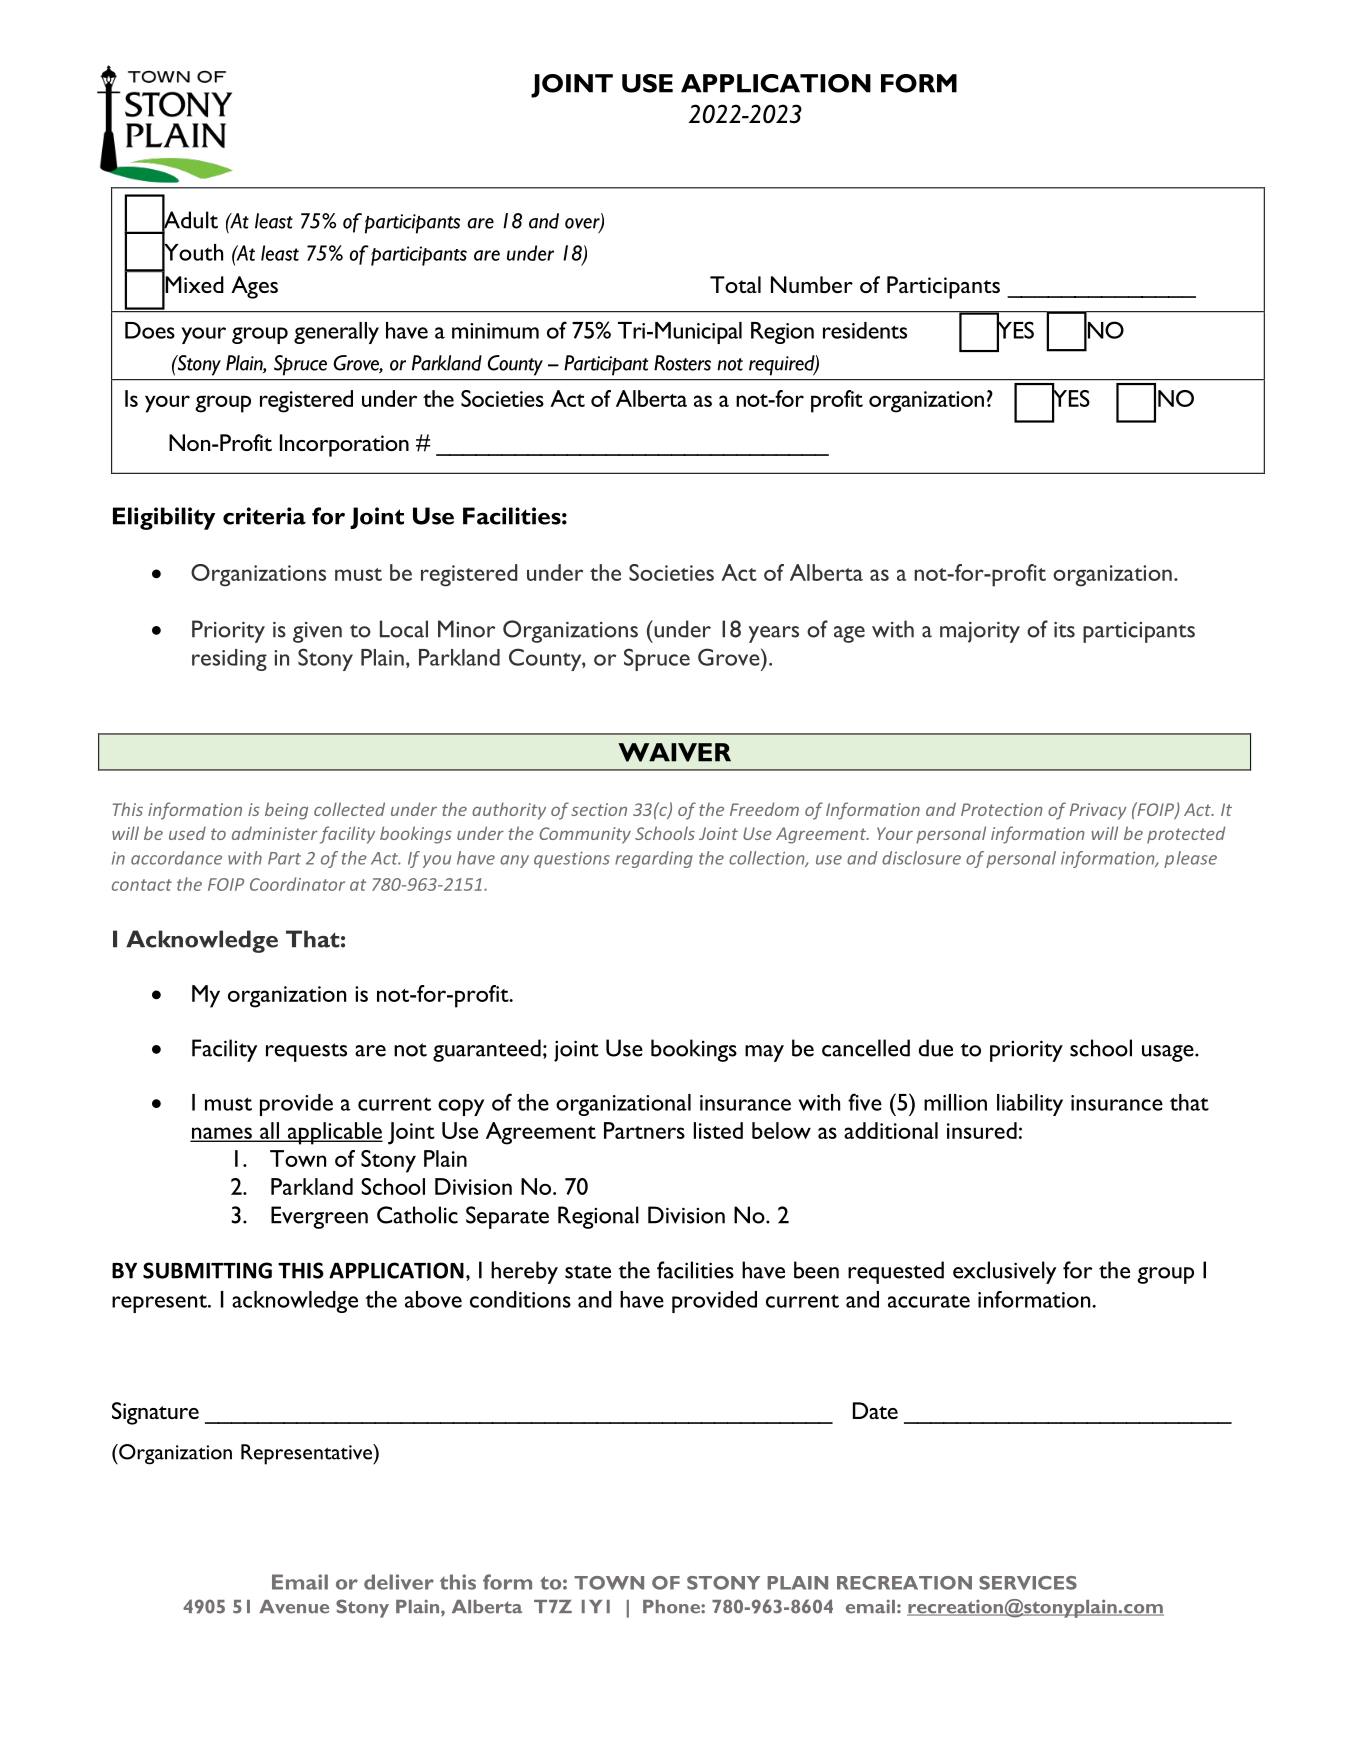  What do you see at coordinates (317, 632) in the screenshot?
I see `given` at bounding box center [317, 632].
